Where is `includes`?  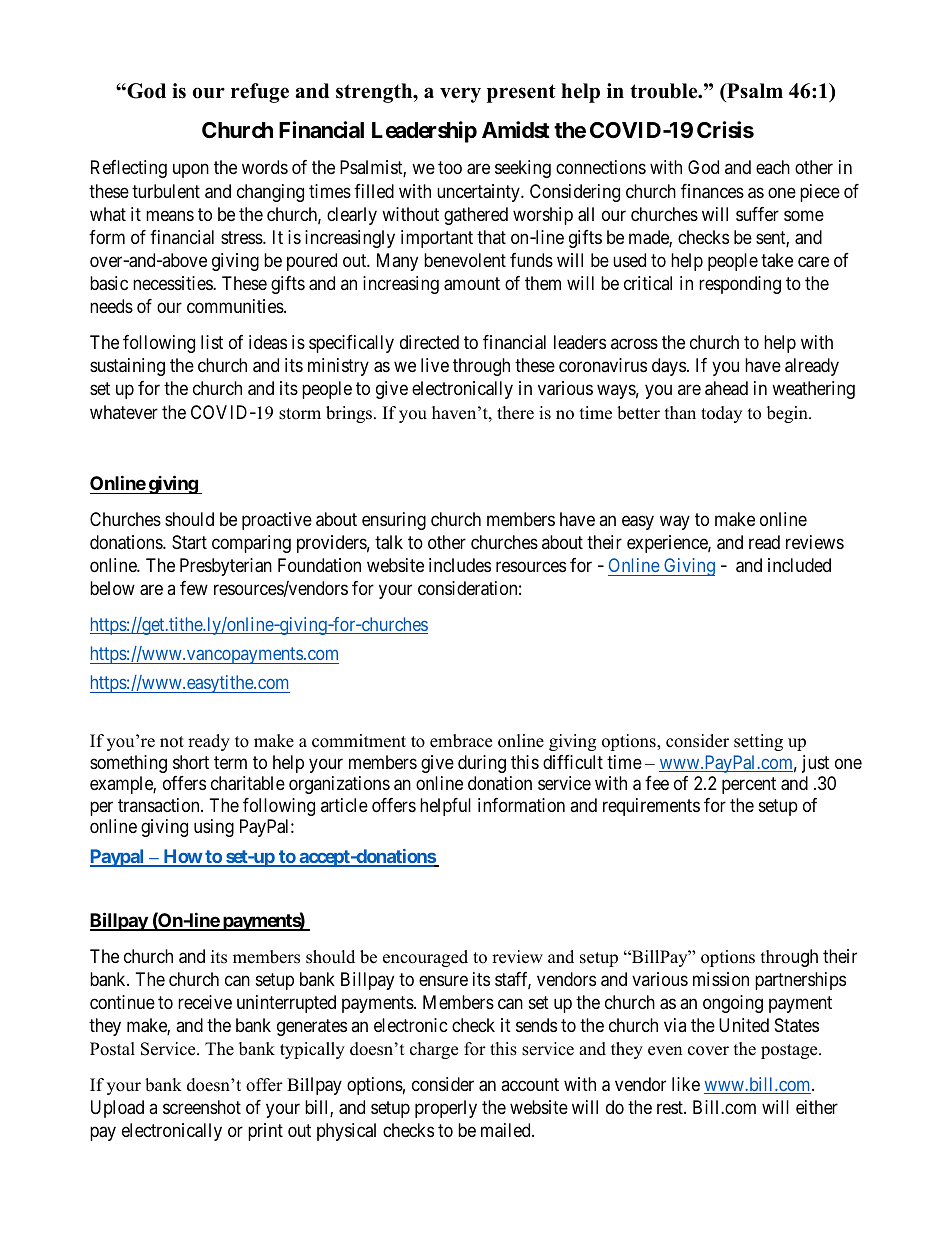
includes is located at coordinates (460, 565).
